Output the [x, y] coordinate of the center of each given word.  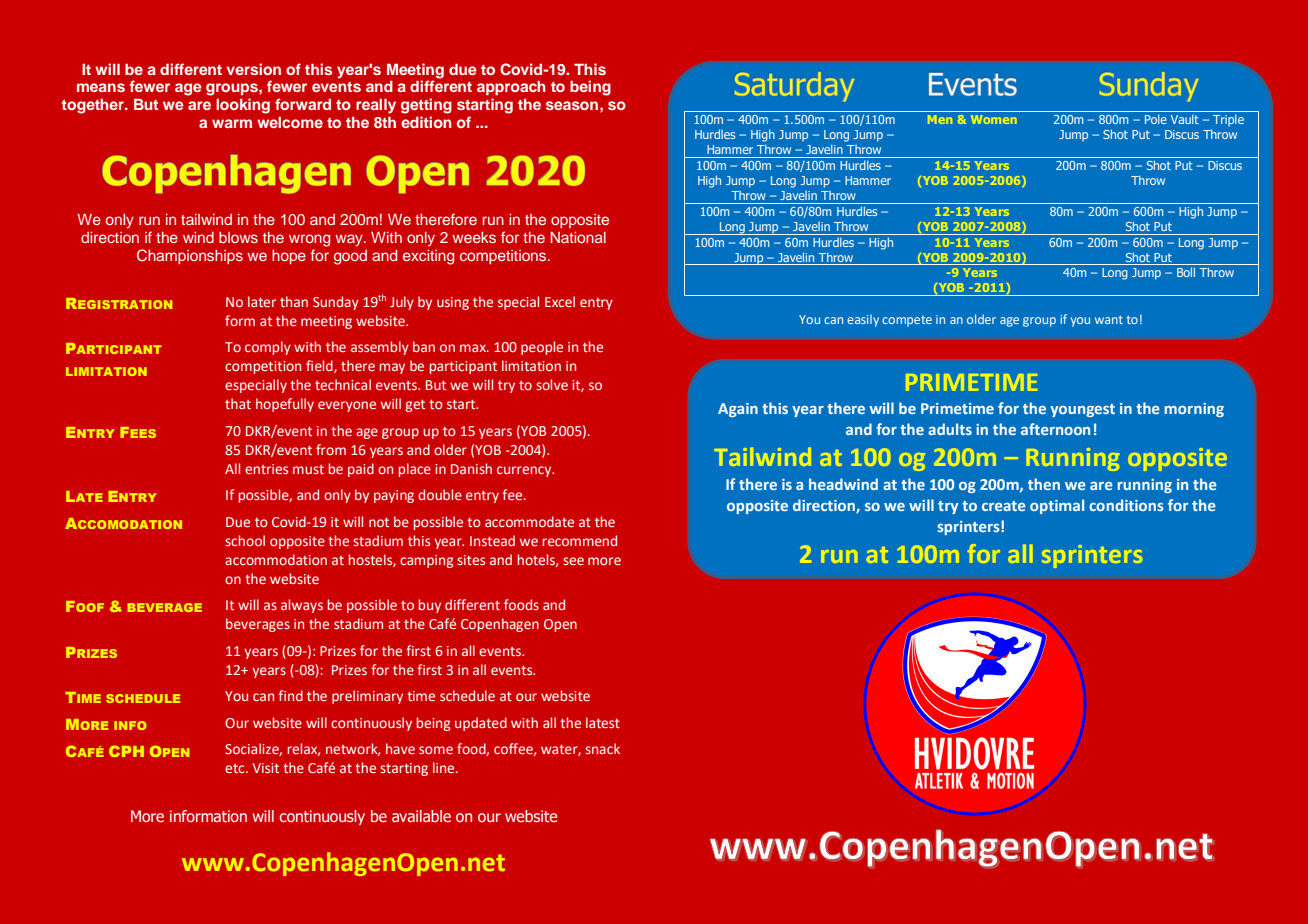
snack [602, 748]
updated [481, 724]
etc [236, 768]
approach [511, 88]
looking [243, 106]
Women [994, 119]
